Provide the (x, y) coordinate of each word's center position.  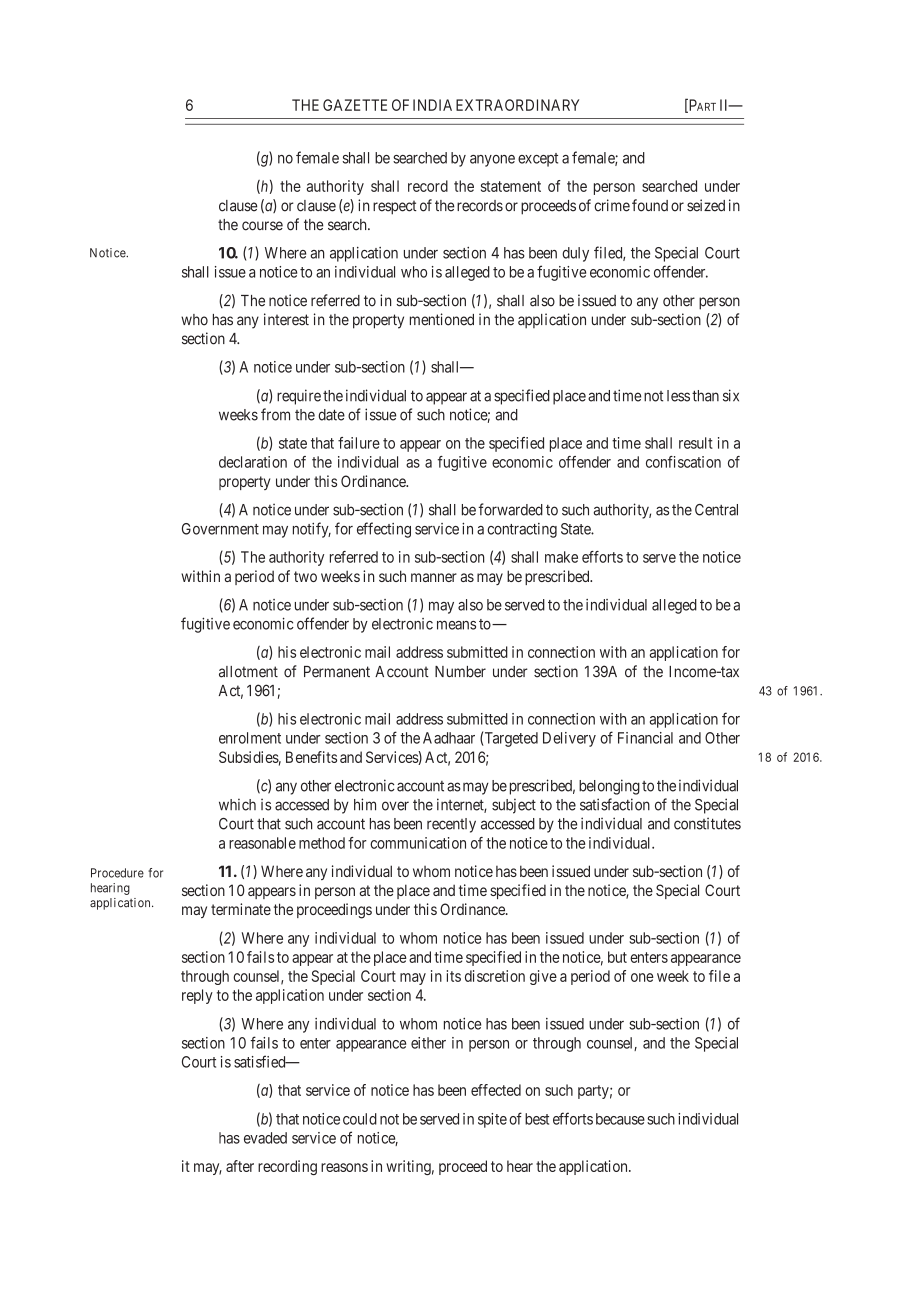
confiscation (683, 462)
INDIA (432, 105)
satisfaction (615, 804)
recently (451, 825)
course (262, 226)
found (650, 205)
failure (359, 443)
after (240, 1166)
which (237, 804)
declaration (253, 462)
